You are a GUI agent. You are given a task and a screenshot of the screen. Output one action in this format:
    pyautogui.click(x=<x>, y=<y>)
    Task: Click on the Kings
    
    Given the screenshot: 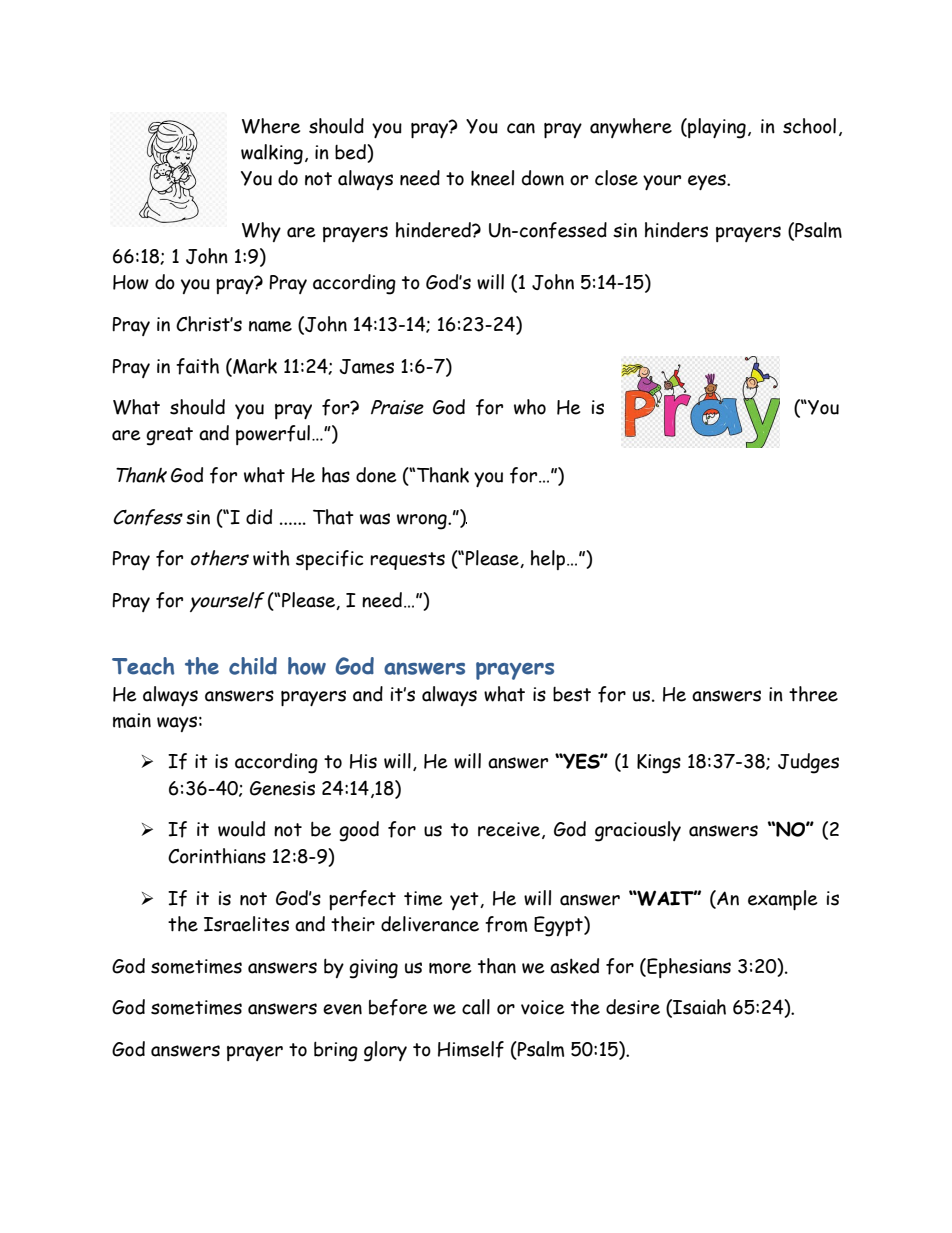 What is the action you would take?
    pyautogui.click(x=659, y=764)
